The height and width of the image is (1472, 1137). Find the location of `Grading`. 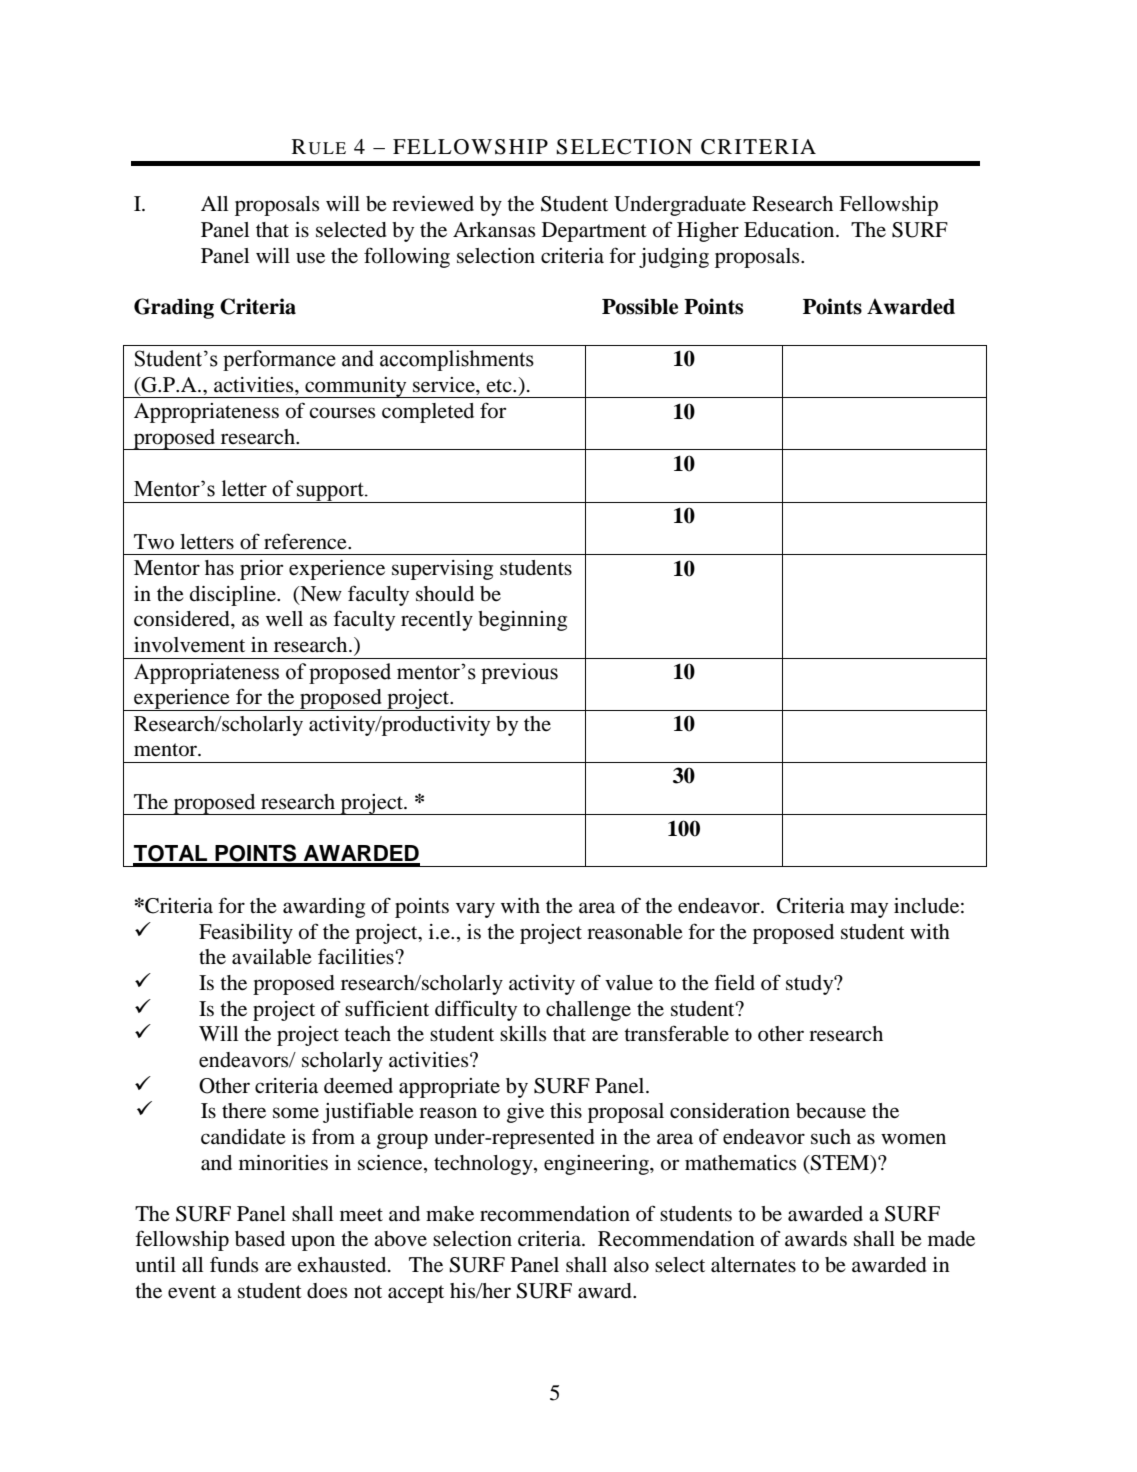

Grading is located at coordinates (174, 308).
